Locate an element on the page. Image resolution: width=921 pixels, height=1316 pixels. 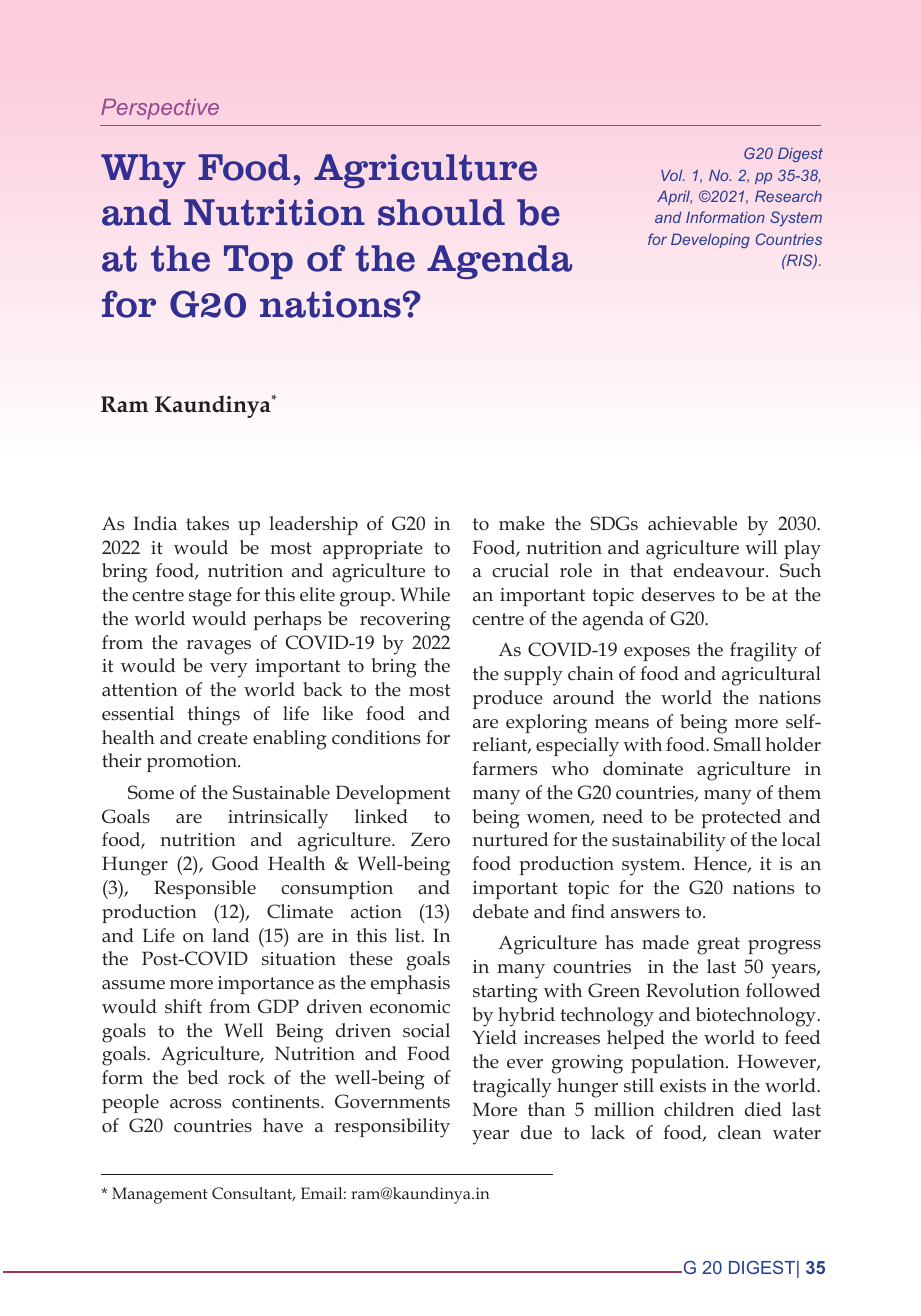
great is located at coordinates (718, 946).
